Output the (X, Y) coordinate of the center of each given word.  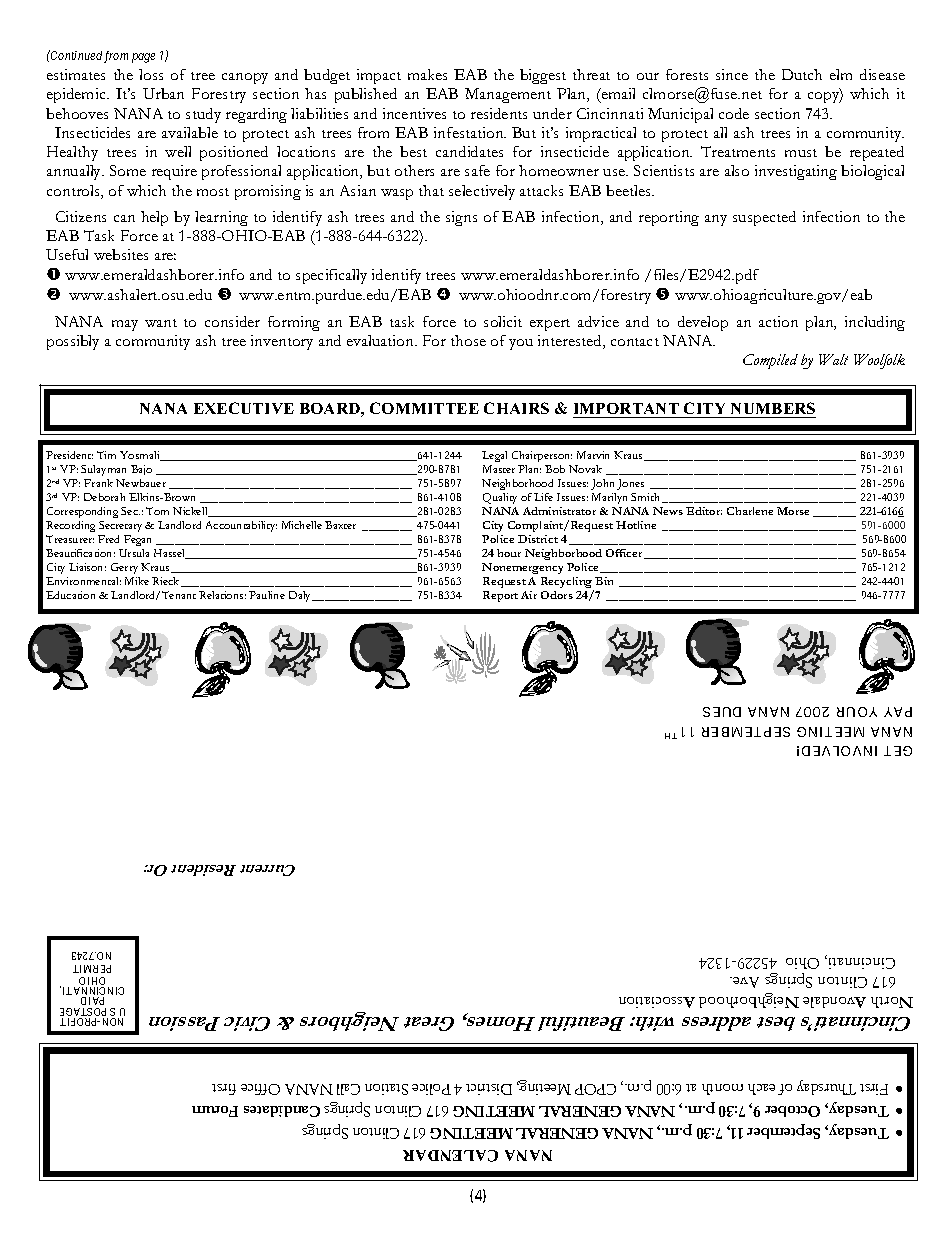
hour (509, 553)
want (161, 323)
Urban (163, 93)
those (468, 340)
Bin (604, 581)
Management (508, 95)
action (778, 321)
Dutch (802, 74)
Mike (137, 581)
